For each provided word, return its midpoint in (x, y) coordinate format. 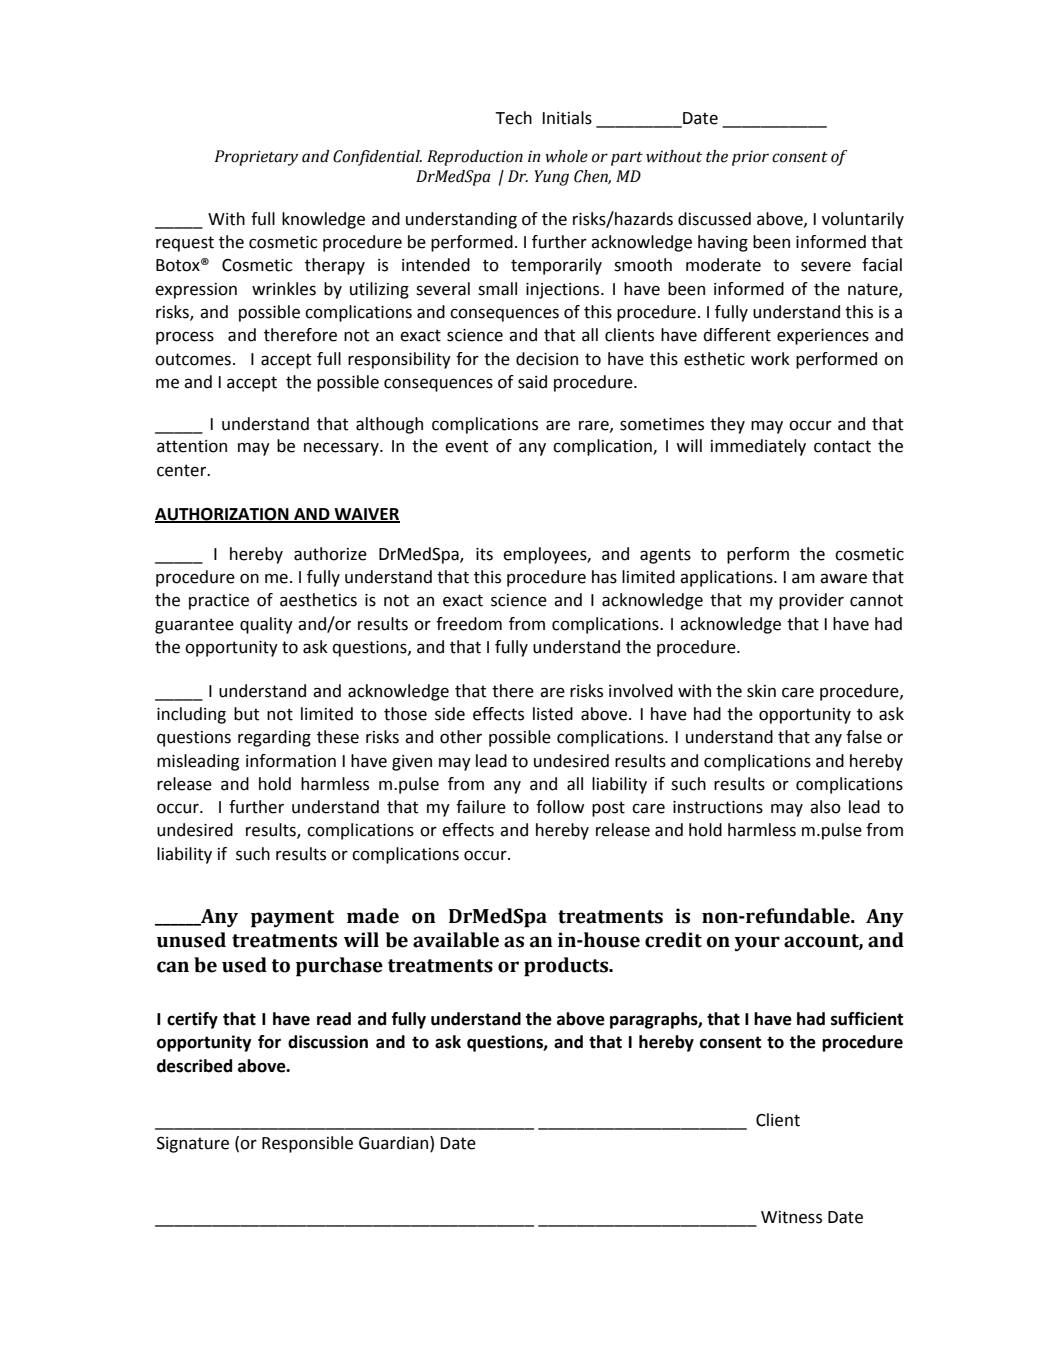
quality (266, 625)
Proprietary (256, 158)
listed (553, 714)
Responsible (307, 1144)
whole (567, 156)
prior (750, 158)
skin (761, 691)
